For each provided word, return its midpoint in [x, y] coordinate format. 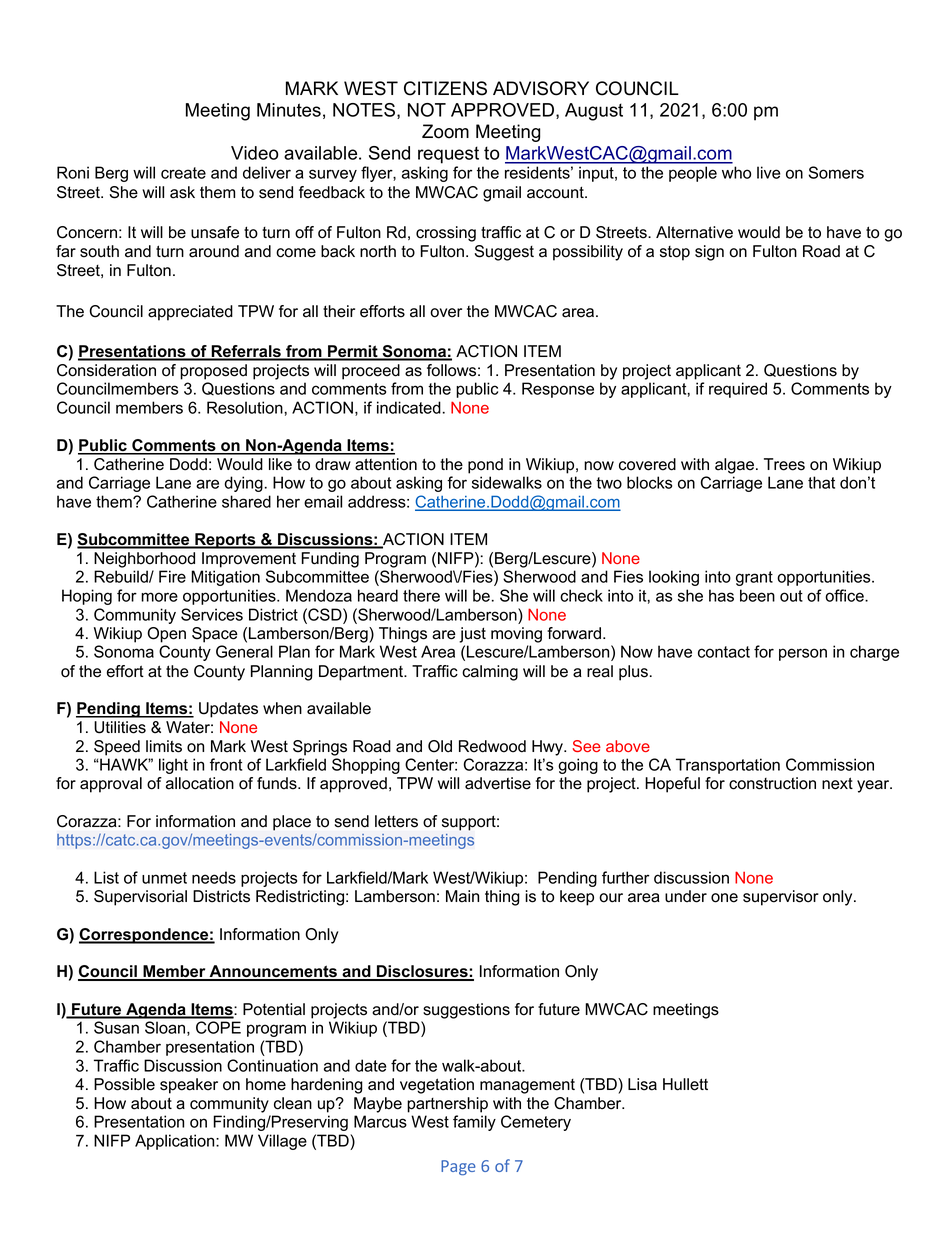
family [474, 1123]
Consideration [106, 370]
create [183, 173]
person [803, 654]
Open [166, 635]
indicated [409, 407]
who [736, 172]
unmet [164, 878]
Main [462, 896]
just [472, 635]
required [738, 390]
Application [176, 1142]
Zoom [445, 131]
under [686, 896]
